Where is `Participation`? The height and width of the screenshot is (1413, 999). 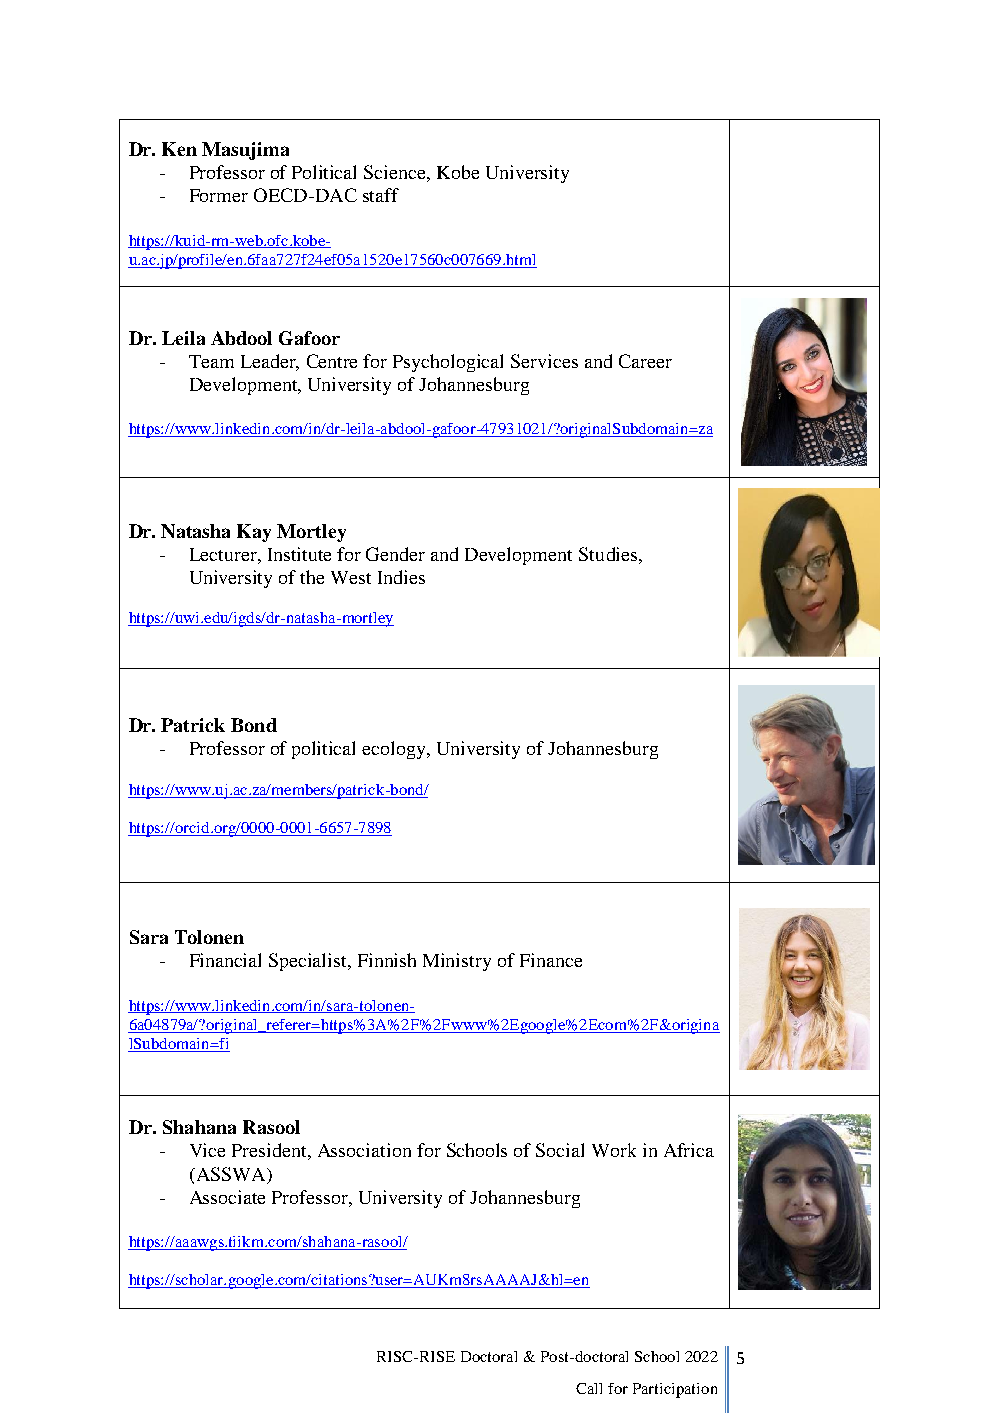 Participation is located at coordinates (675, 1390).
